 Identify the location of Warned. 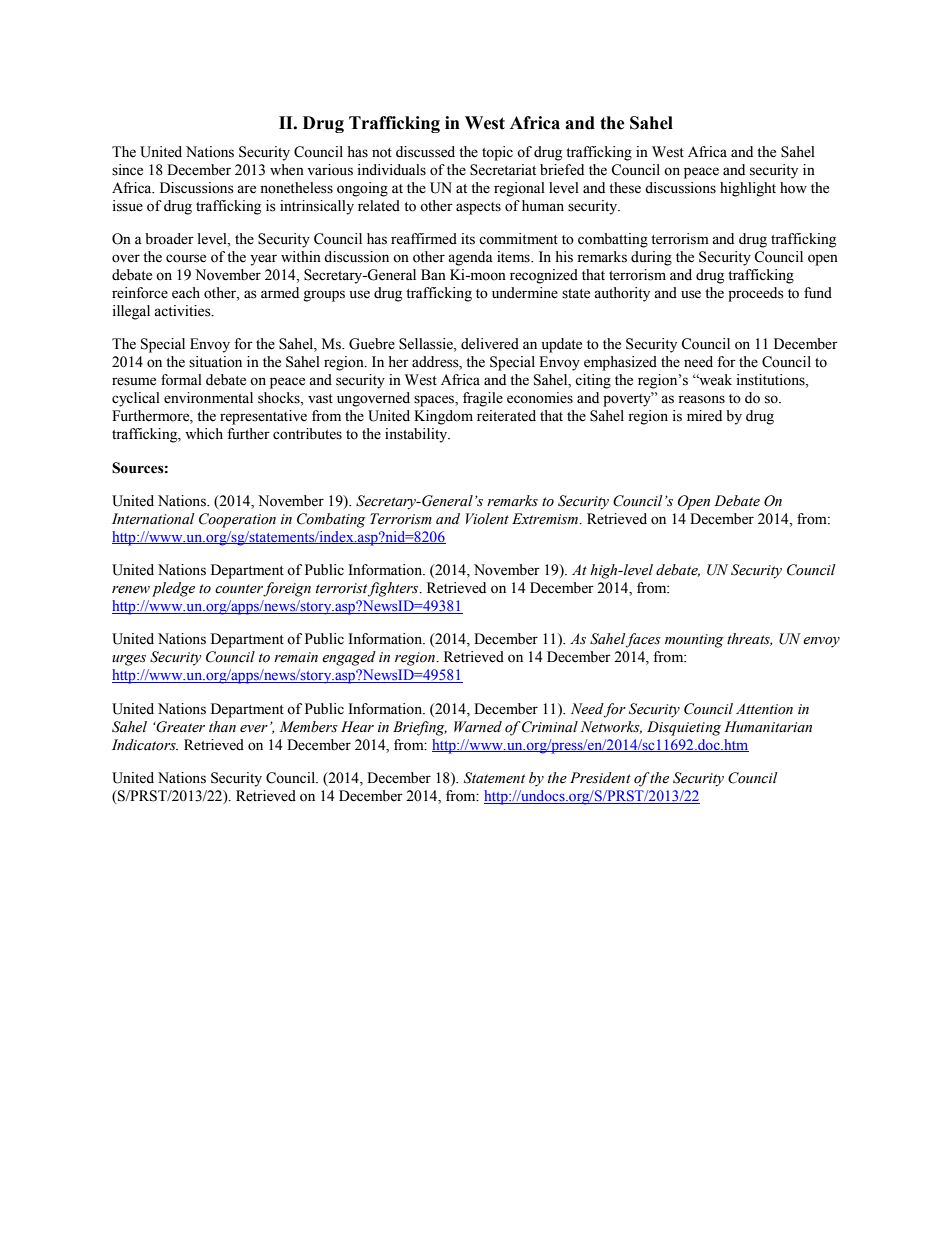
(478, 727).
